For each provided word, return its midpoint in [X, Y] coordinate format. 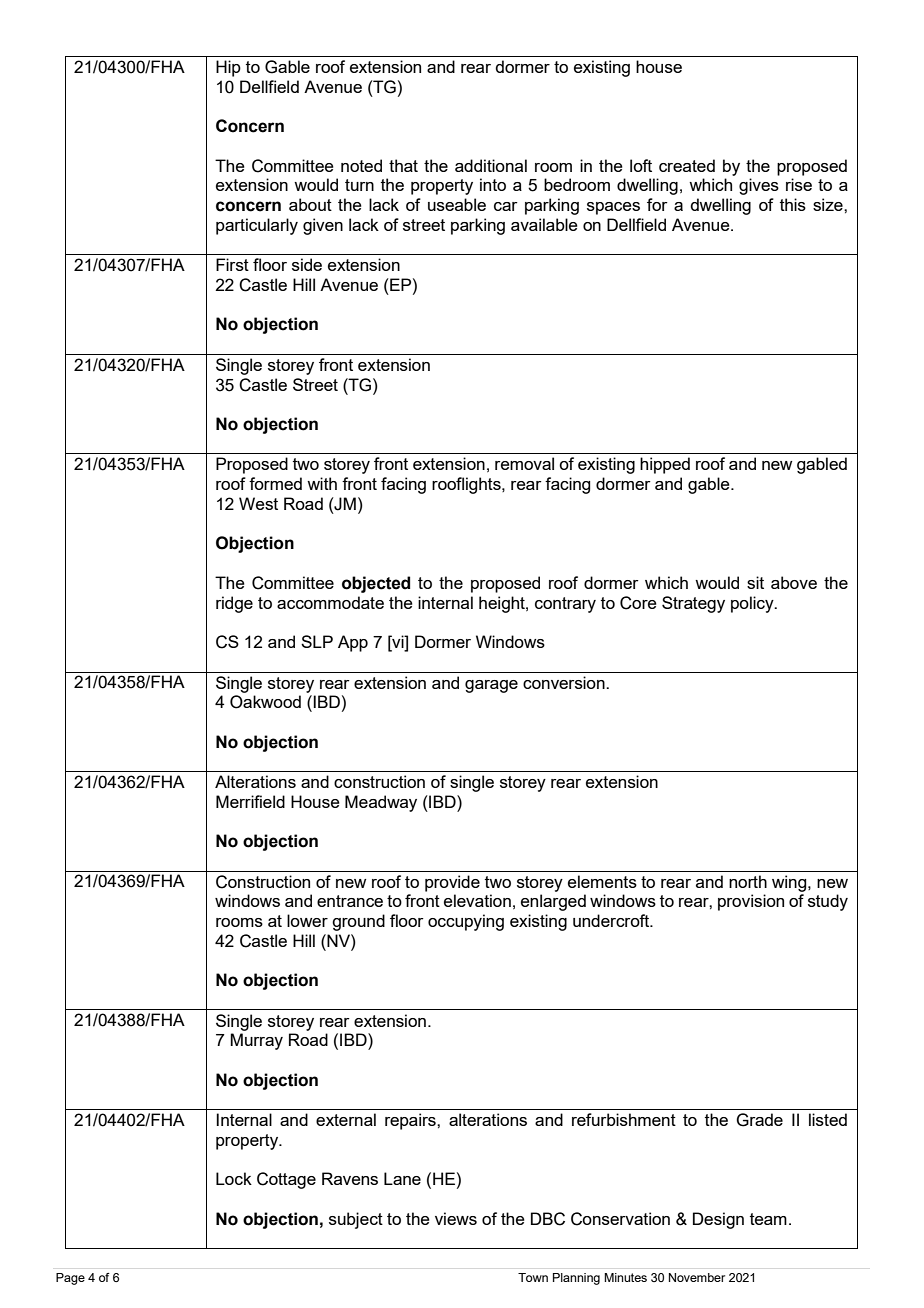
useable [457, 204]
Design [718, 1220]
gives [759, 186]
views [456, 1218]
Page [70, 1279]
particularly [257, 226]
